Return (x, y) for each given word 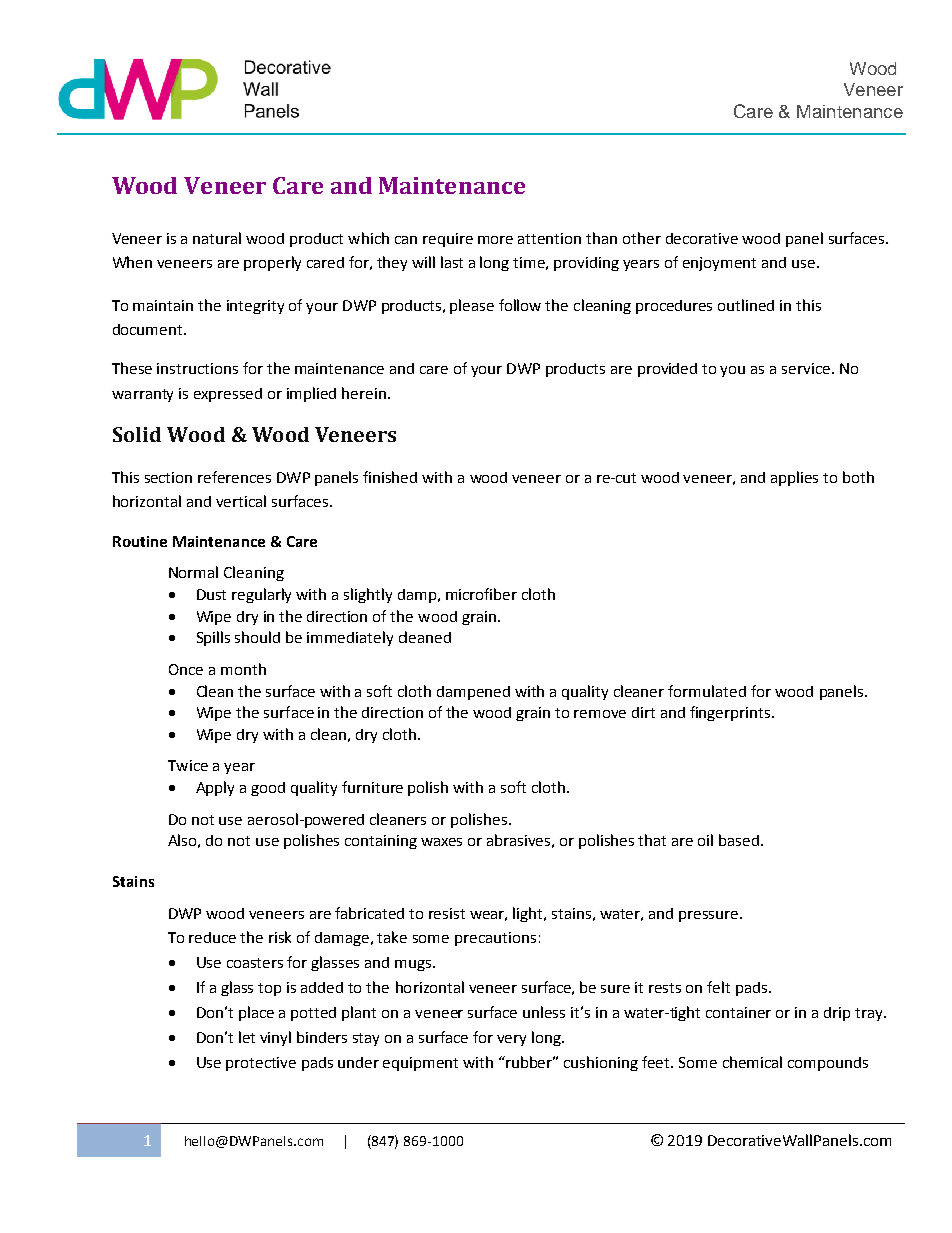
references (234, 477)
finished (390, 477)
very (511, 1040)
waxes (441, 842)
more (495, 240)
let (247, 1037)
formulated (707, 691)
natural (217, 238)
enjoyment (719, 264)
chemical (752, 1062)
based (739, 840)
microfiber (481, 594)
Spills (213, 638)
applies (794, 478)
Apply (215, 788)
